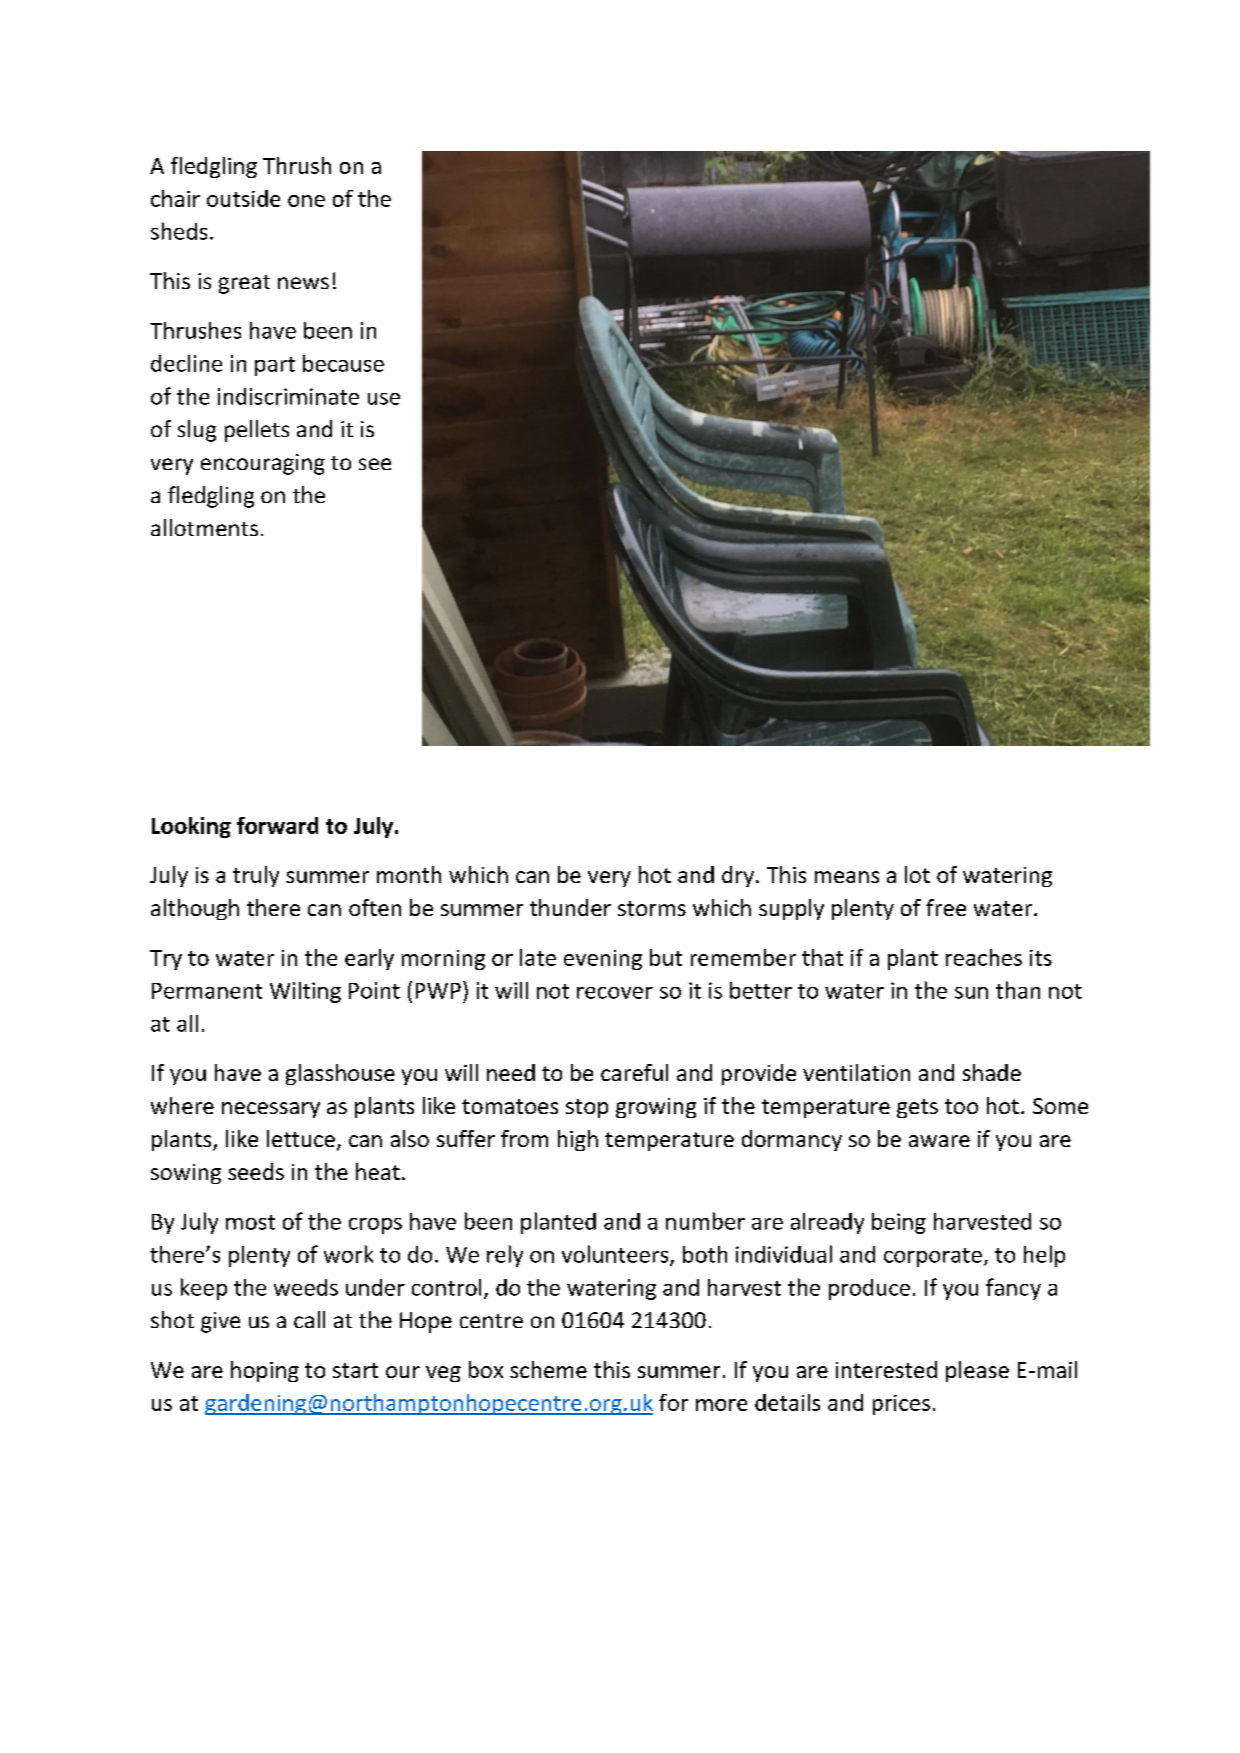  Describe the element at coordinates (277, 825) in the image. I see `forward` at that location.
